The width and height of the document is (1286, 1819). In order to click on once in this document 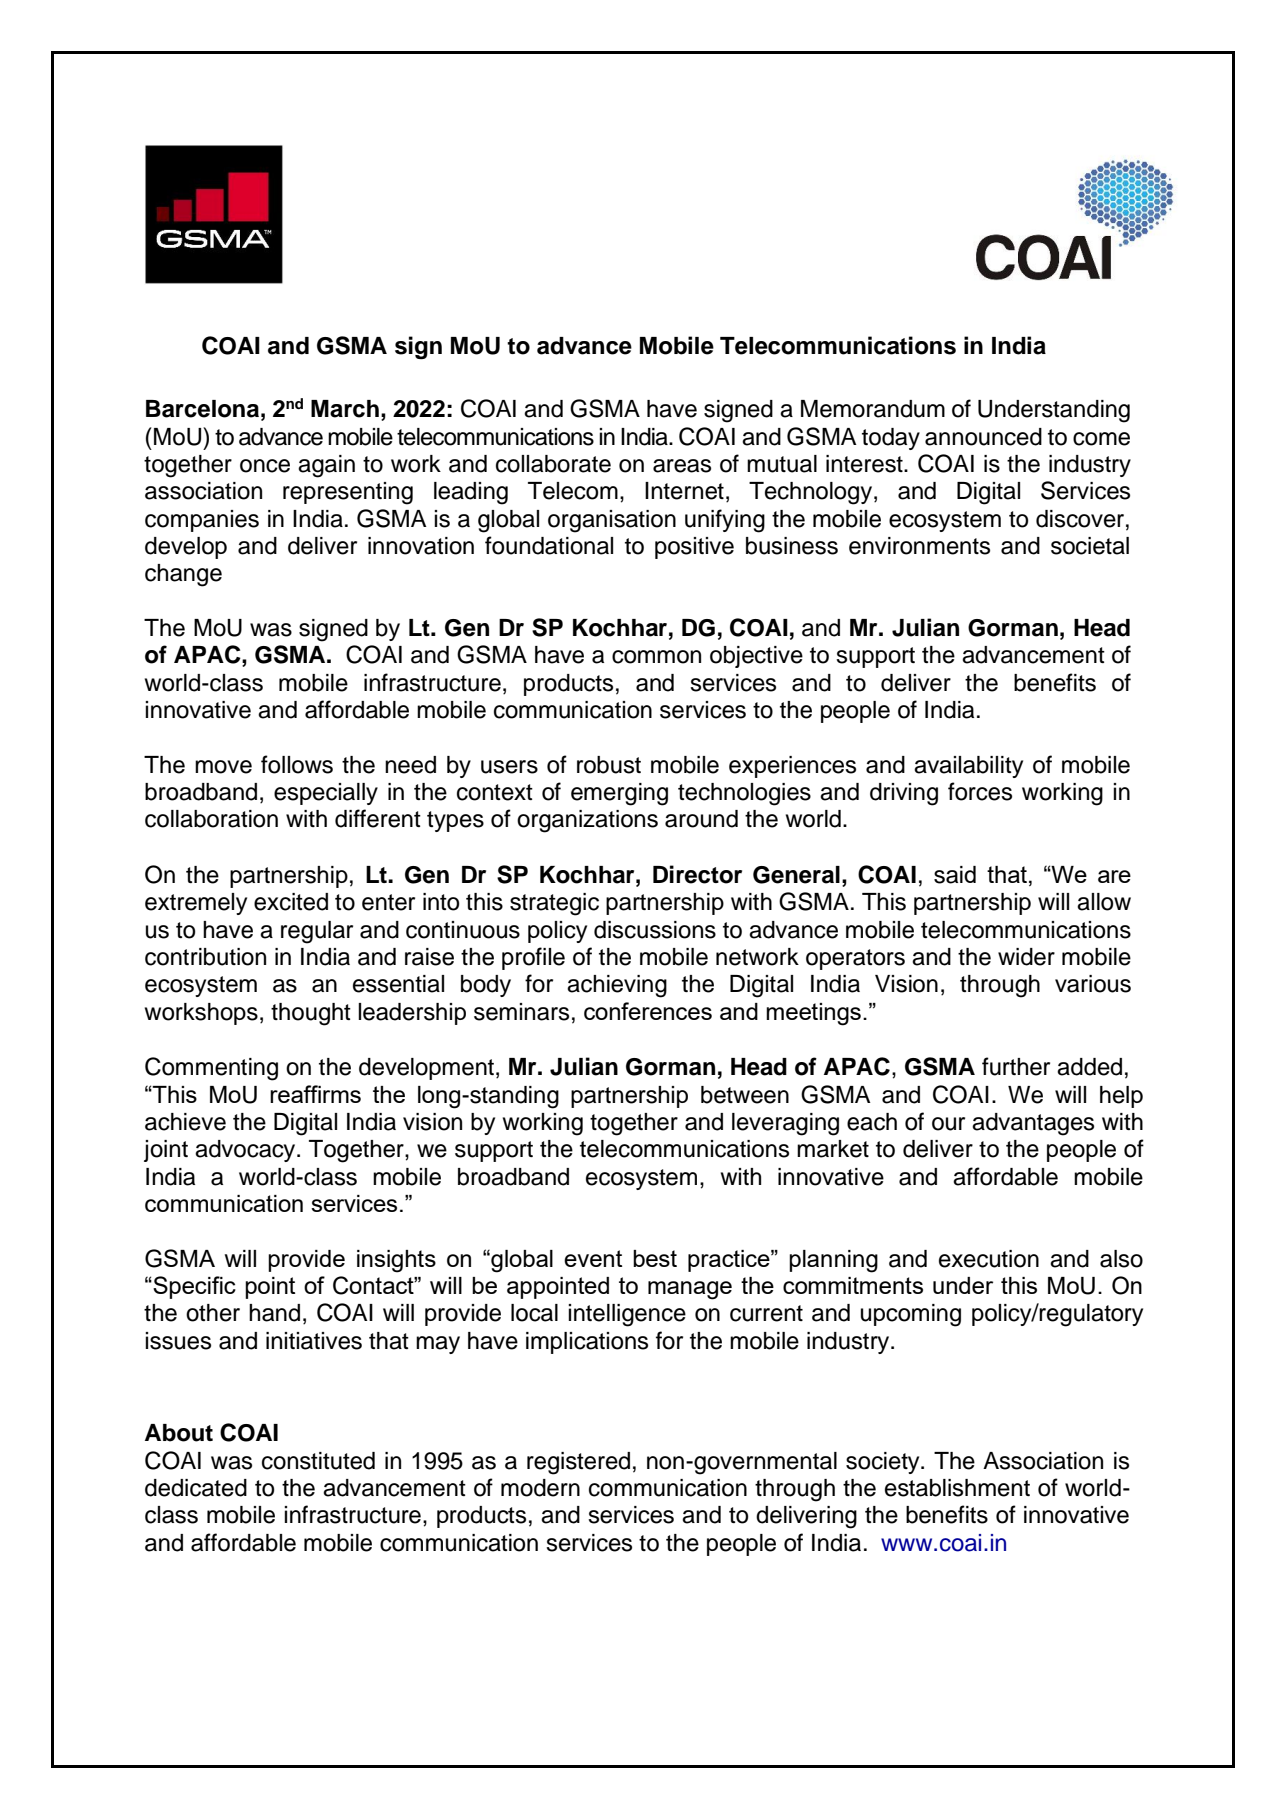, I will do `click(265, 466)`.
